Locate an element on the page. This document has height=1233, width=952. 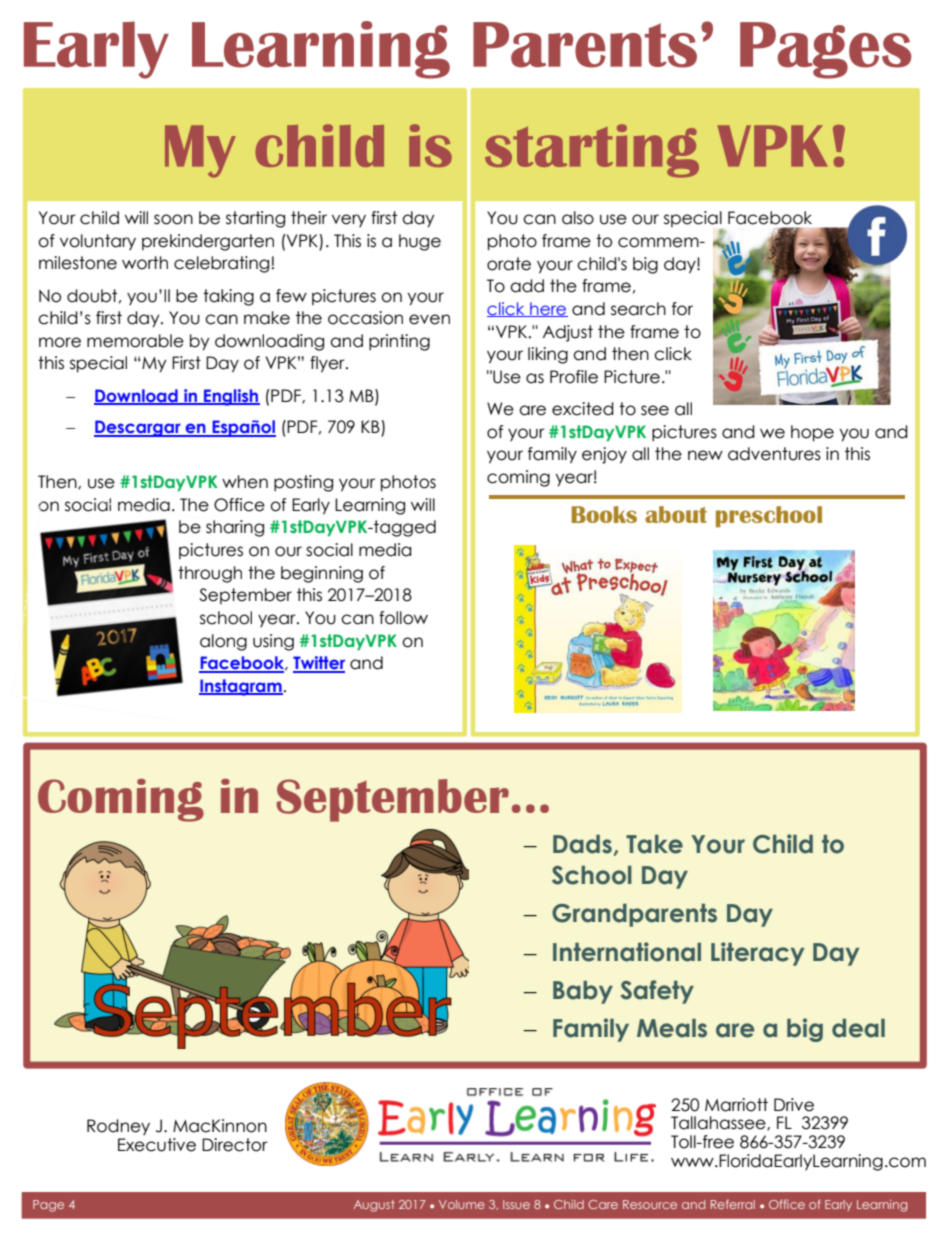
huge is located at coordinates (420, 242).
